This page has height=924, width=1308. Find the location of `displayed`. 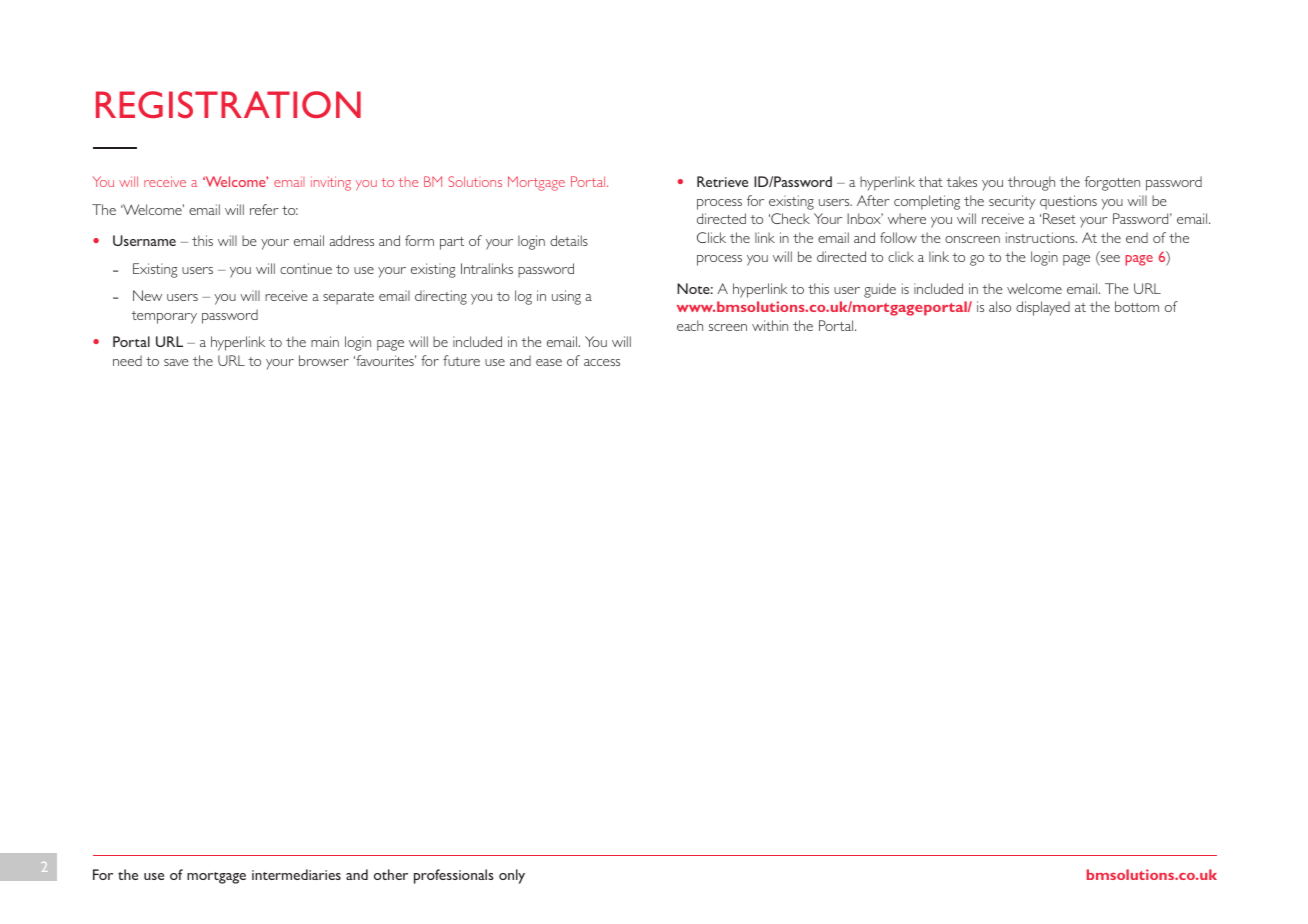

displayed is located at coordinates (1043, 308).
